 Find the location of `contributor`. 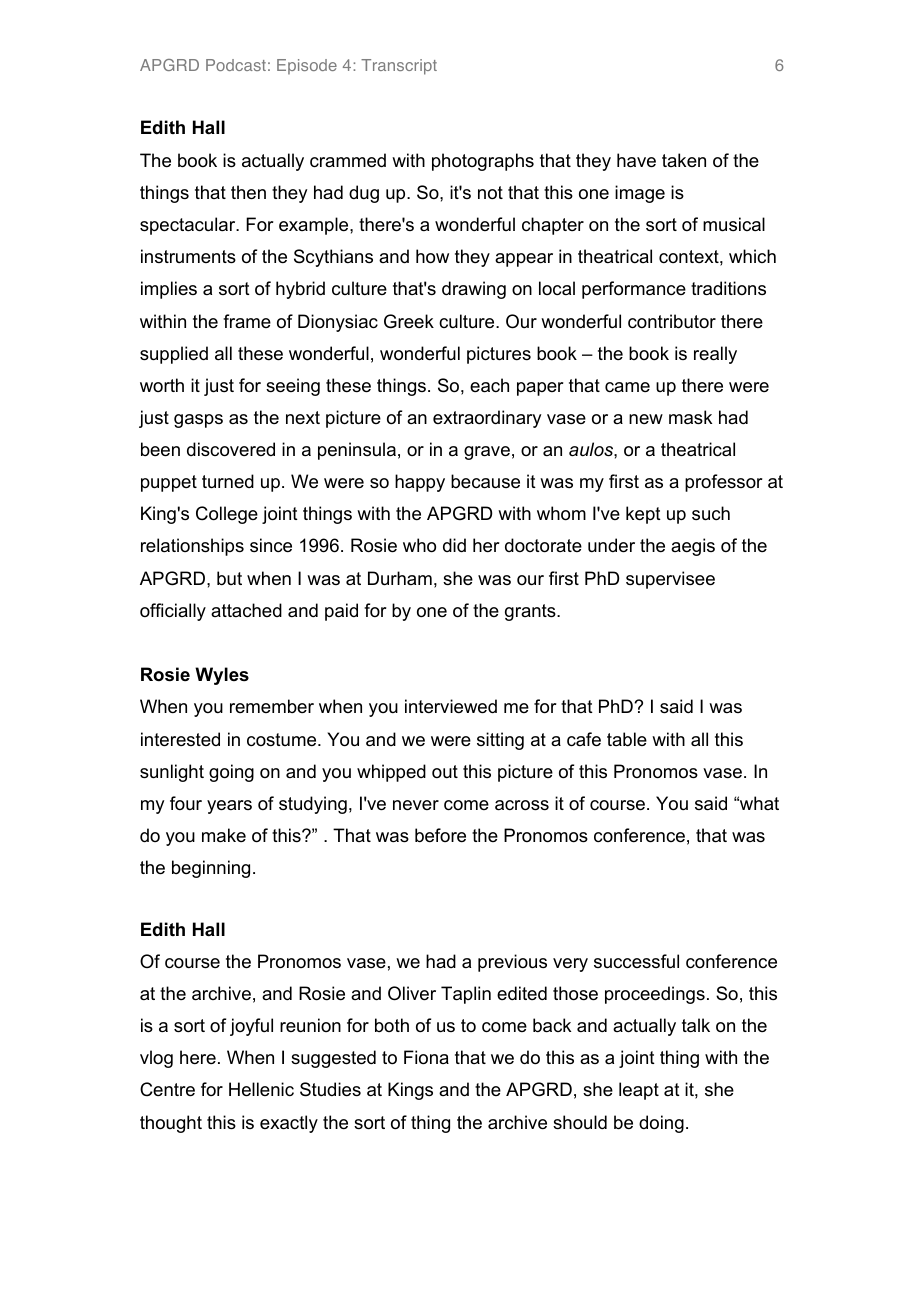

contributor is located at coordinates (672, 321).
